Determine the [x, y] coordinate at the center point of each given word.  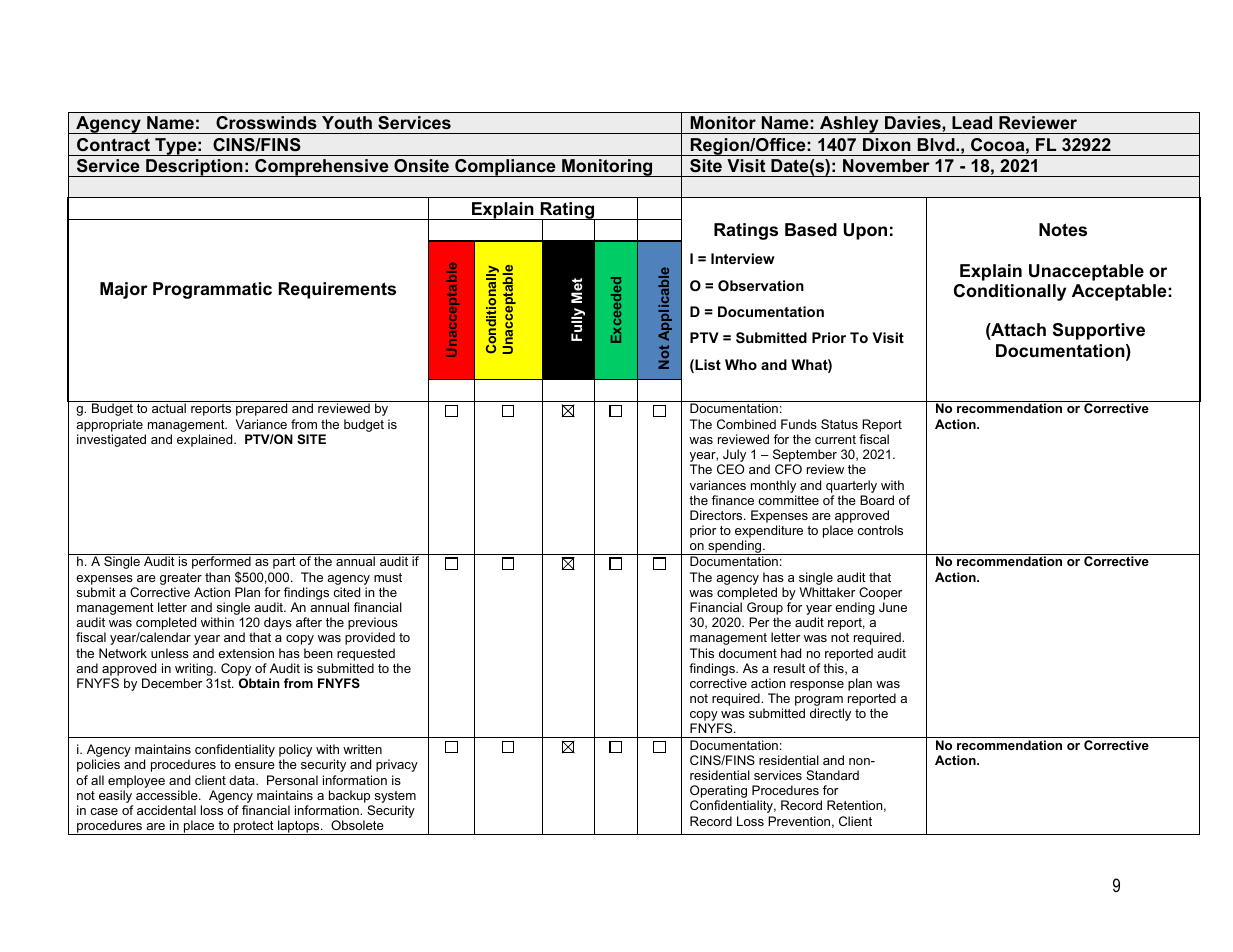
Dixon [887, 144]
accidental [166, 810]
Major [124, 290]
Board [877, 500]
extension [246, 653]
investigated [111, 440]
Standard [832, 775]
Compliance [505, 168]
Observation [761, 285]
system [395, 797]
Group [765, 608]
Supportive [1098, 331]
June [893, 607]
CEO [730, 469]
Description [194, 168]
